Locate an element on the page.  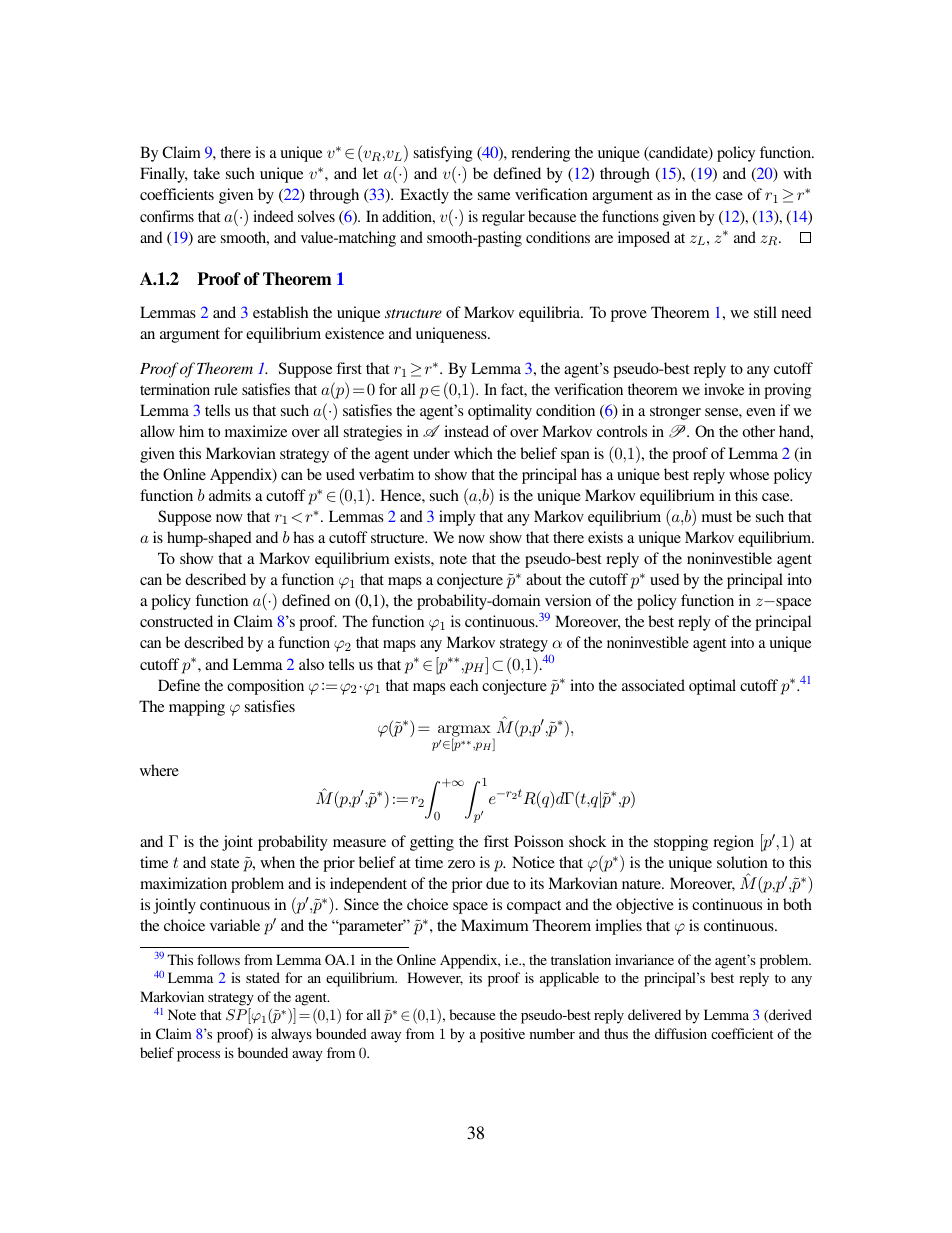
constructed is located at coordinates (176, 621).
